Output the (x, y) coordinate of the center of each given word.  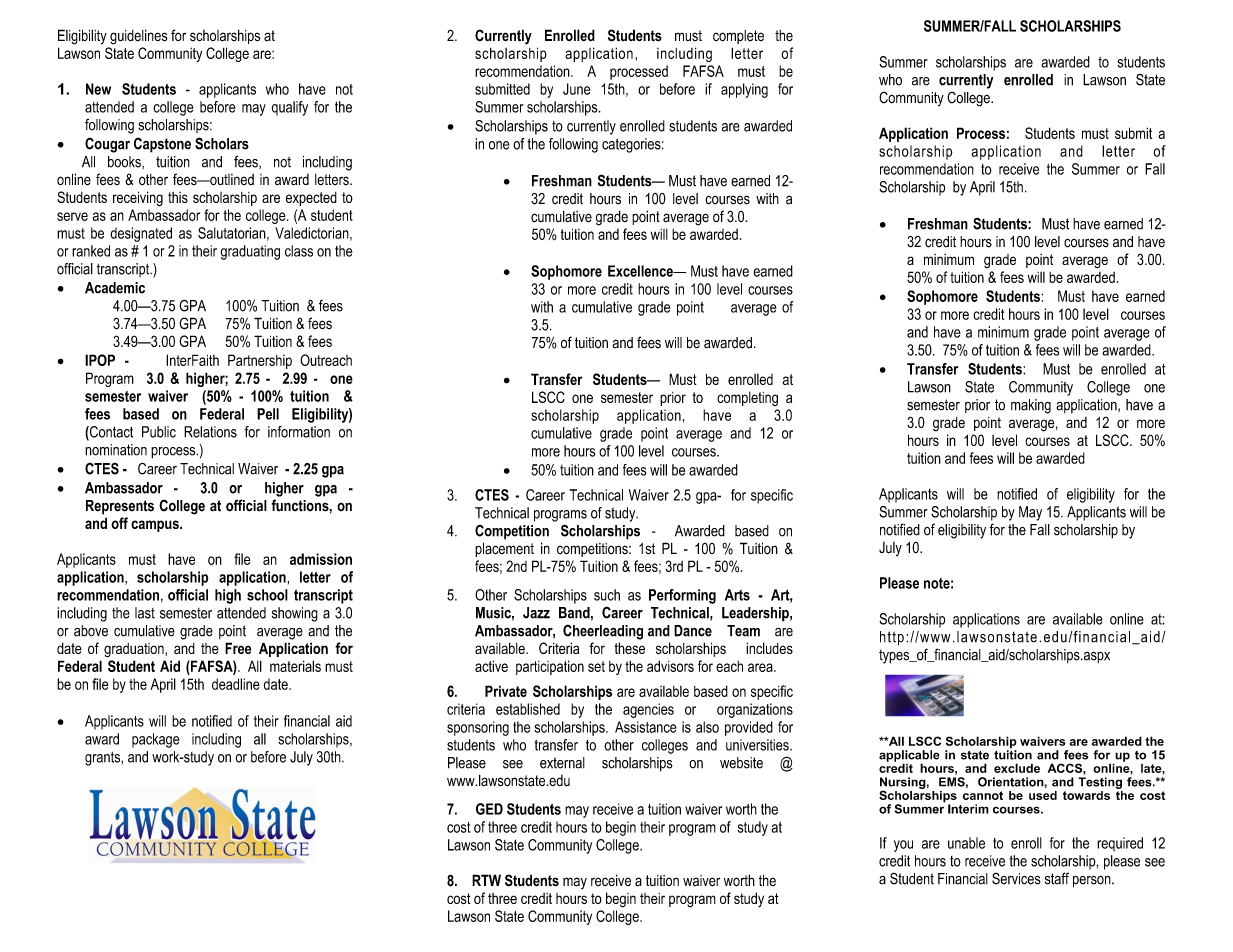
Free (238, 648)
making (1031, 406)
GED (489, 809)
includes (769, 648)
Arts (737, 595)
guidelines (139, 37)
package (156, 740)
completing (747, 399)
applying (744, 90)
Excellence (641, 271)
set (596, 666)
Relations (210, 432)
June (576, 89)
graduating (250, 252)
